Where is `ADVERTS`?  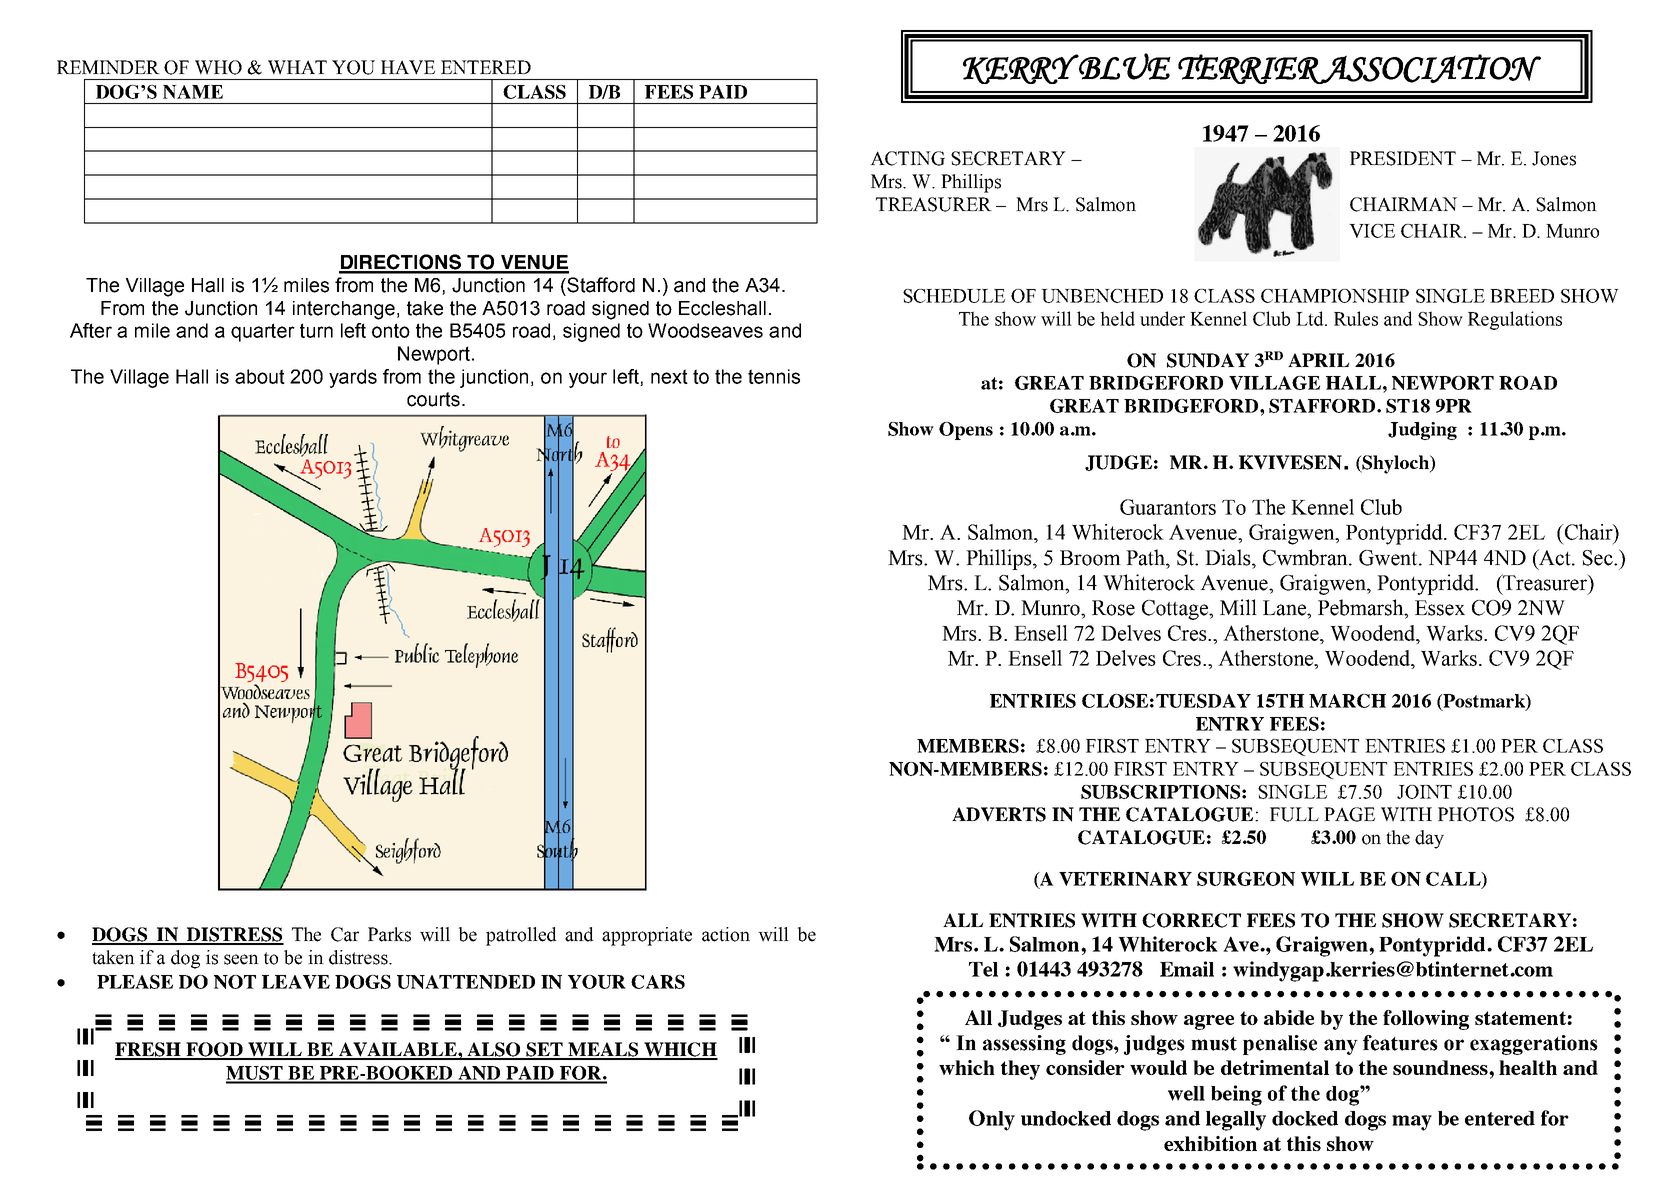
ADVERTS is located at coordinates (999, 814).
